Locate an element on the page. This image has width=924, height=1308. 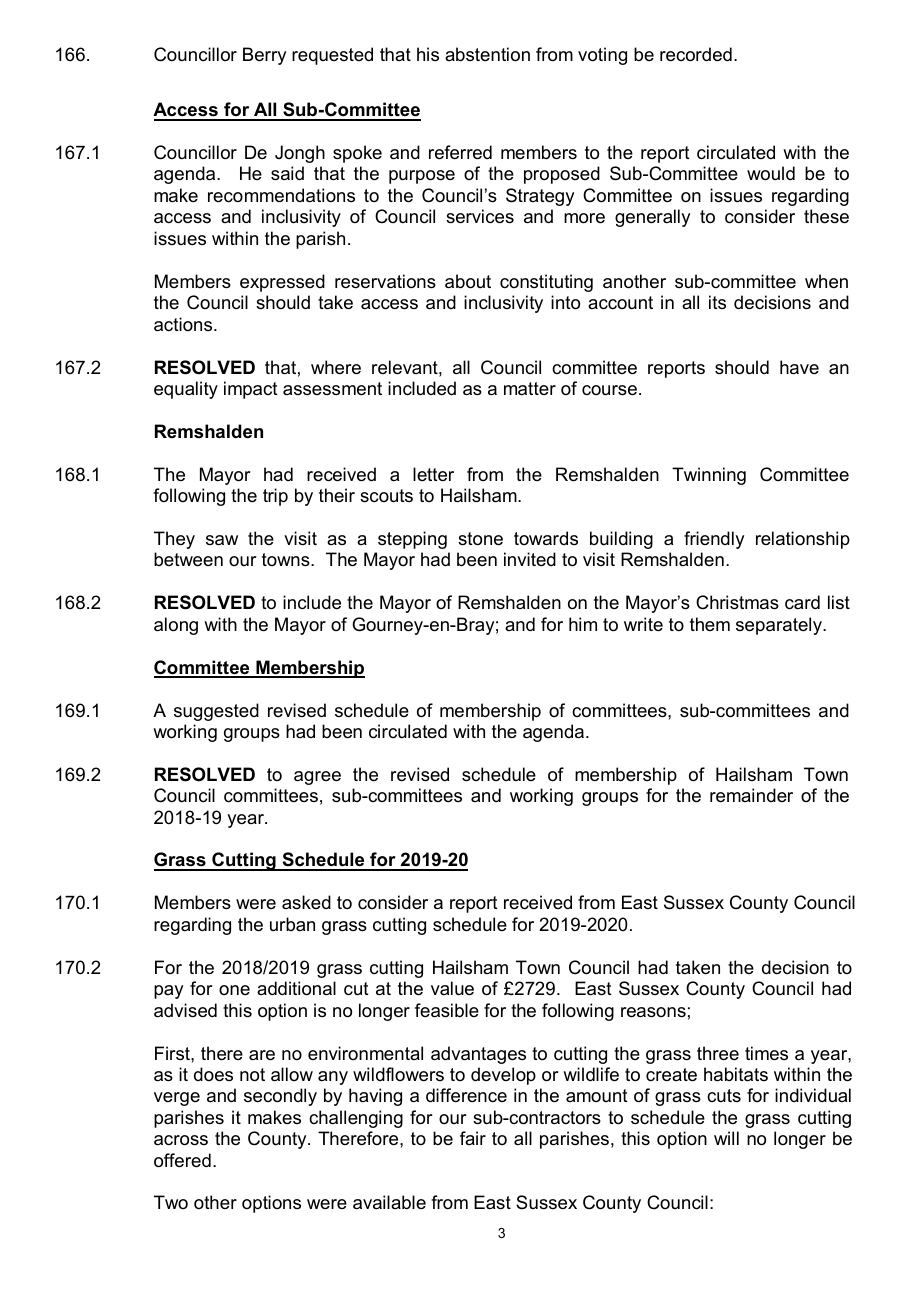
offered is located at coordinates (182, 1160).
